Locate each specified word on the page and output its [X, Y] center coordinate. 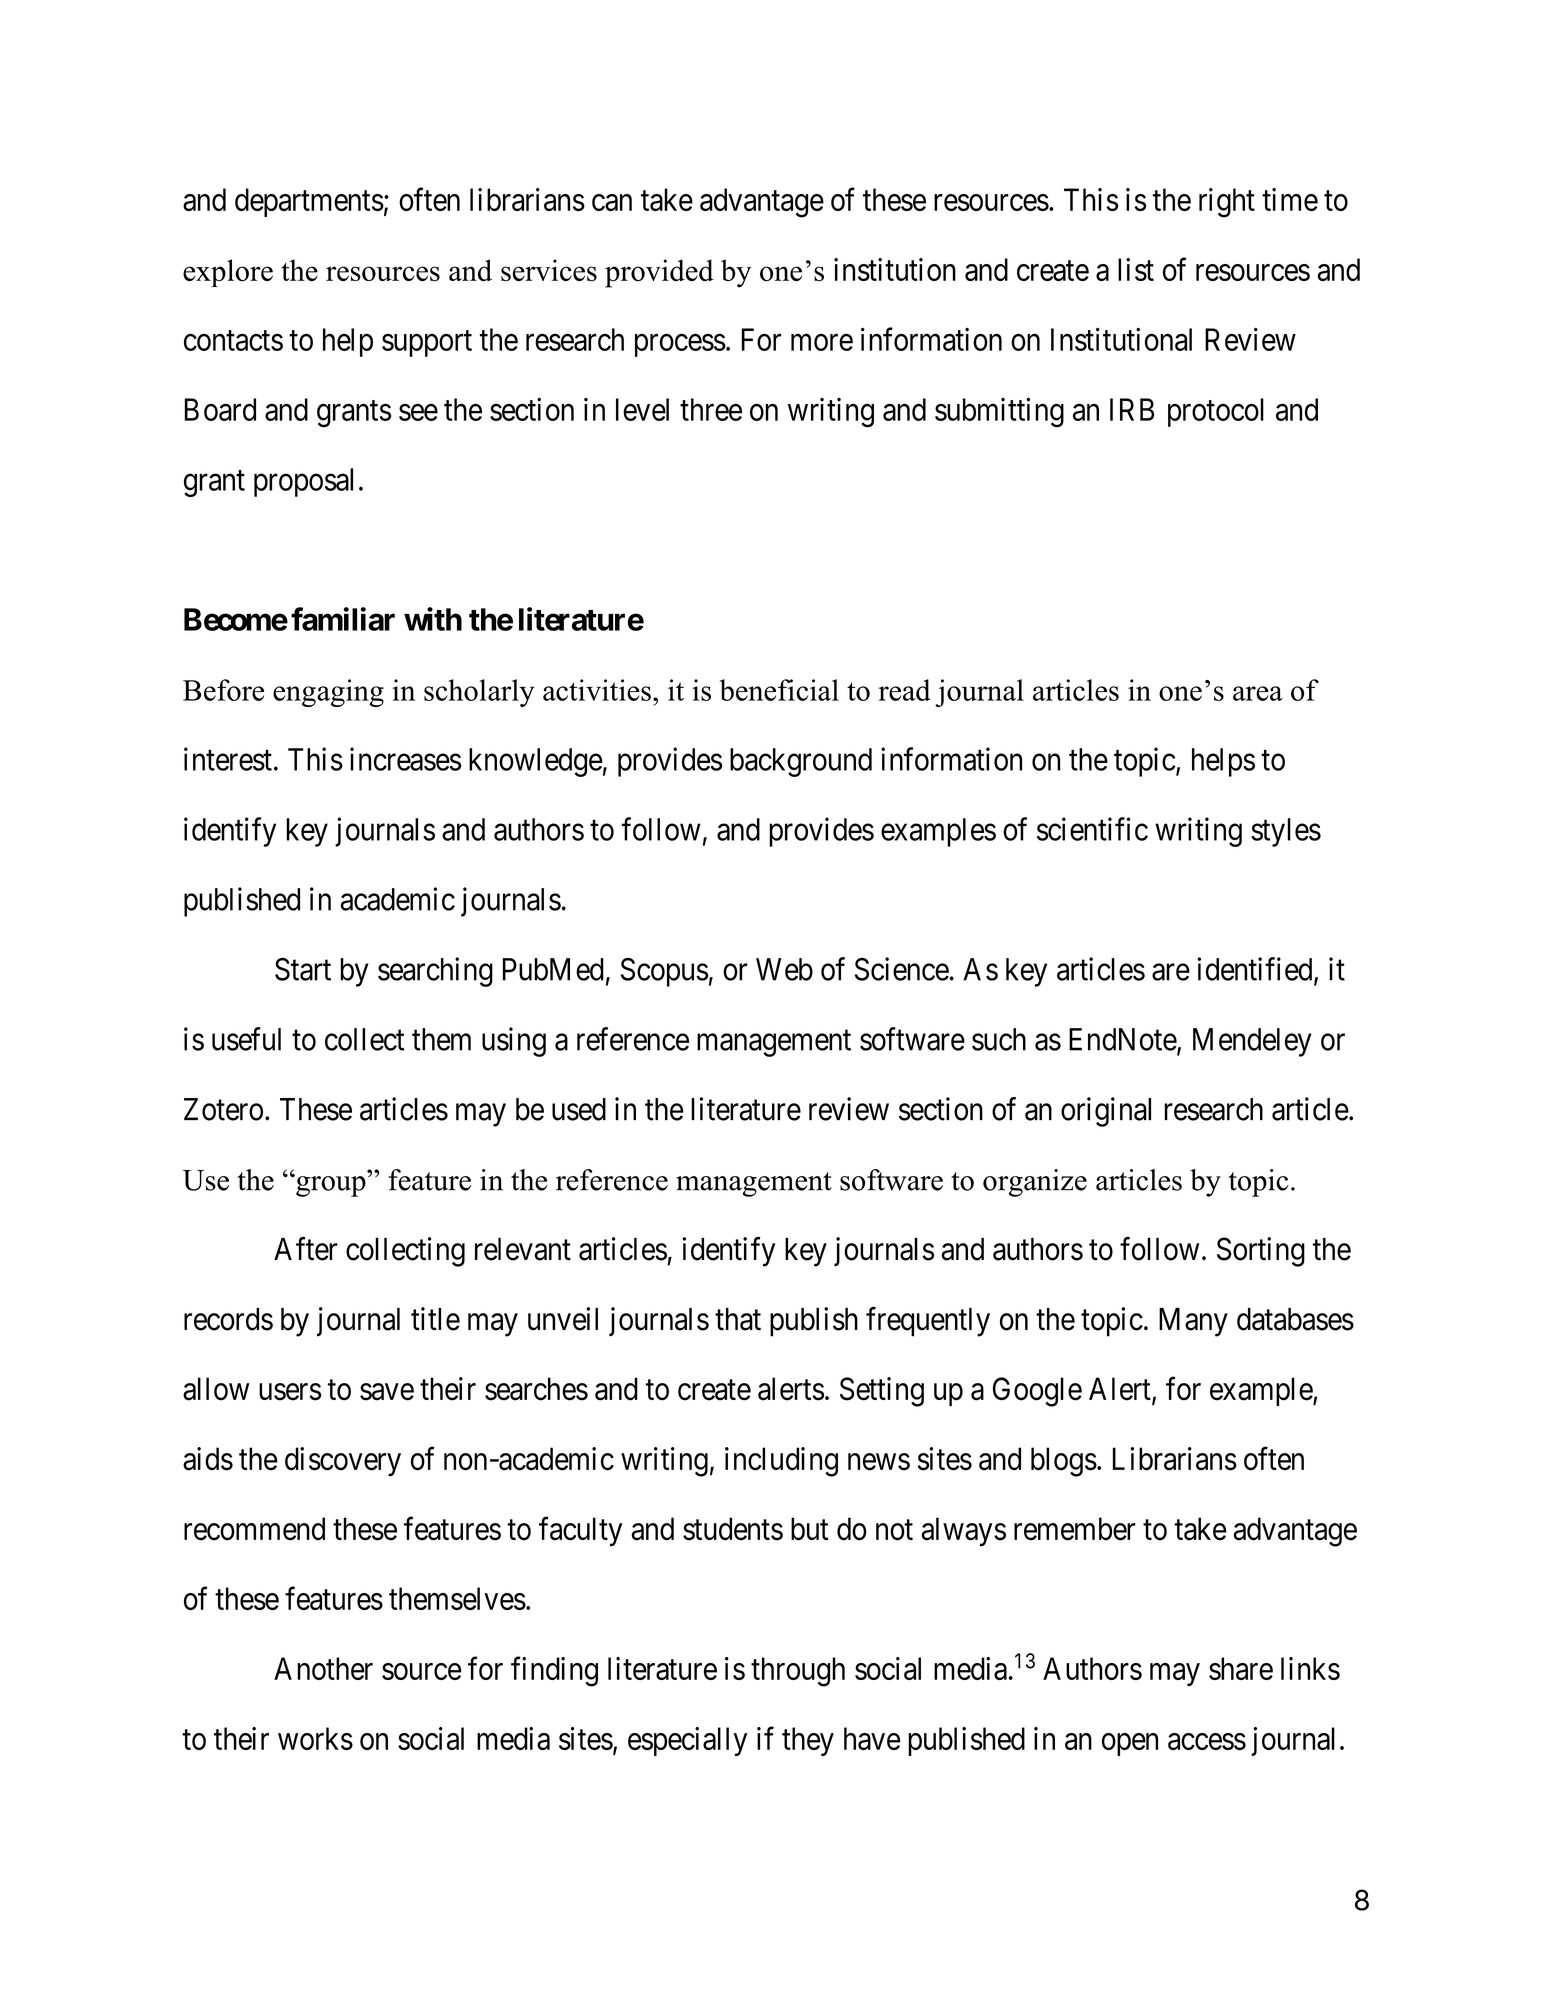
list [1136, 269]
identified [1256, 970]
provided [659, 273]
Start [303, 969]
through [798, 1672]
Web [784, 969]
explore [228, 273]
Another [323, 1668]
